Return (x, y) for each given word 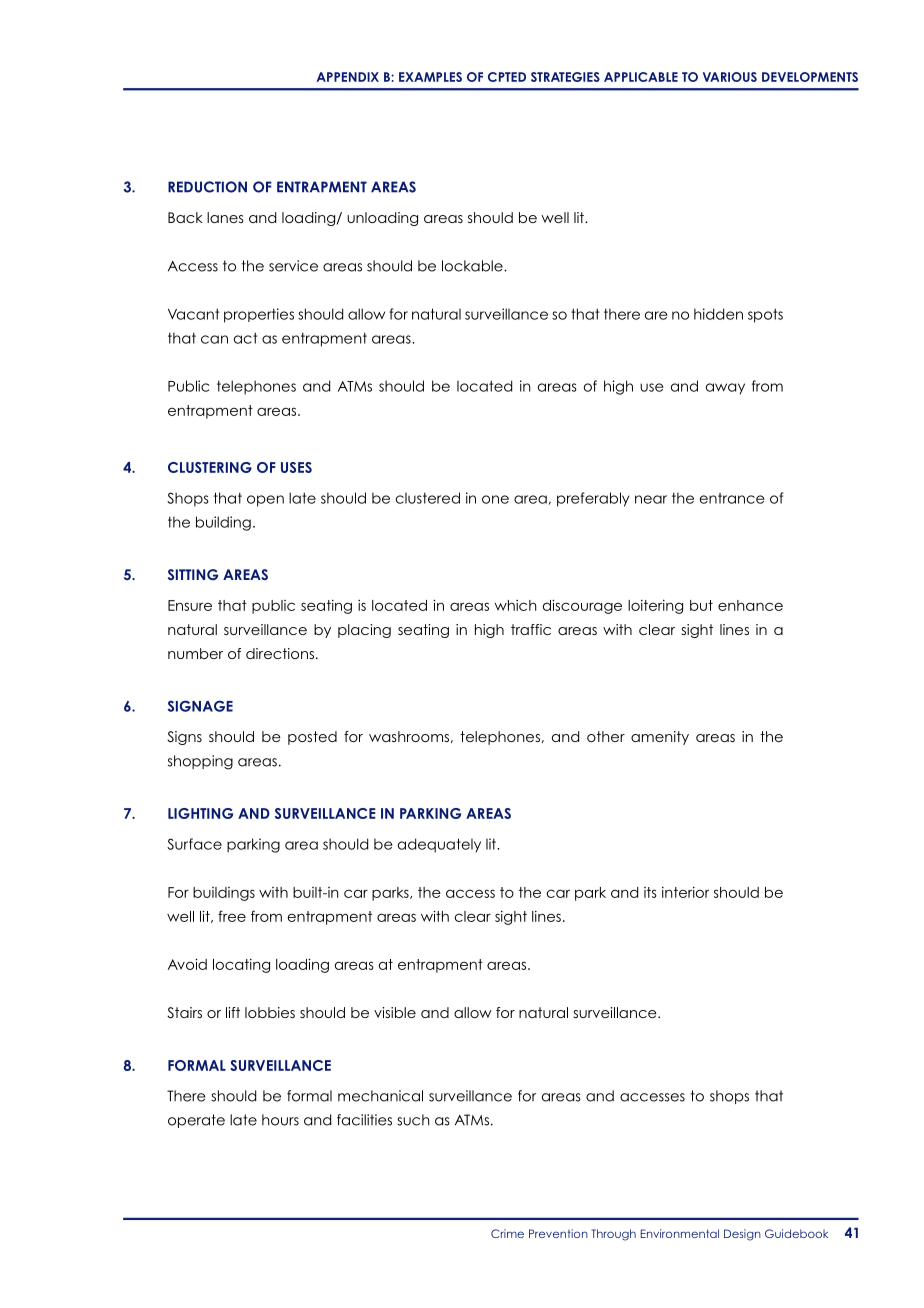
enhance (750, 605)
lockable (473, 266)
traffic (531, 629)
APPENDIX (348, 77)
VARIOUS (730, 77)
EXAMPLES (430, 77)
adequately (439, 845)
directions (280, 653)
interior (685, 892)
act (245, 338)
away (725, 389)
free (232, 916)
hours (280, 1120)
